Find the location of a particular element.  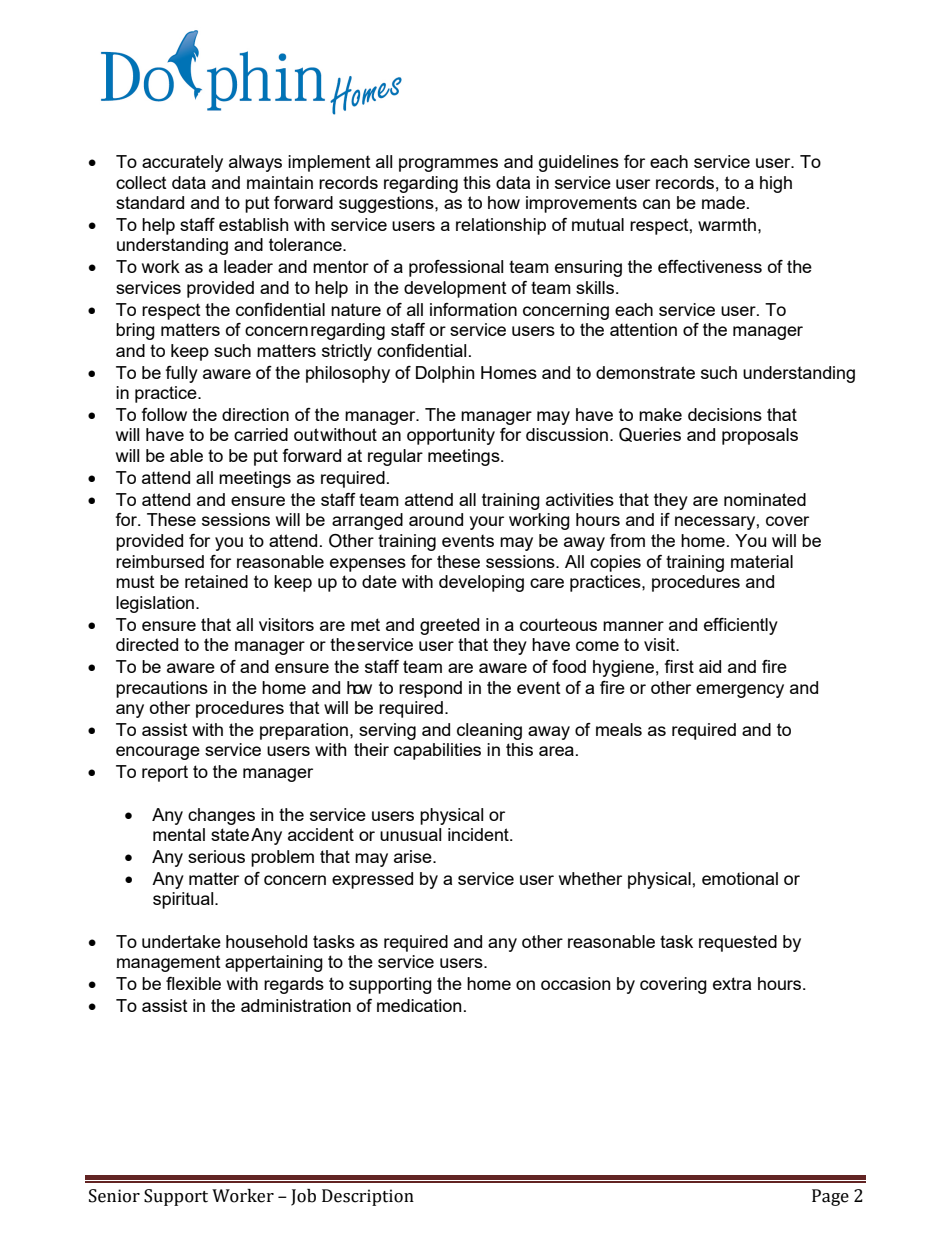

made is located at coordinates (723, 202).
